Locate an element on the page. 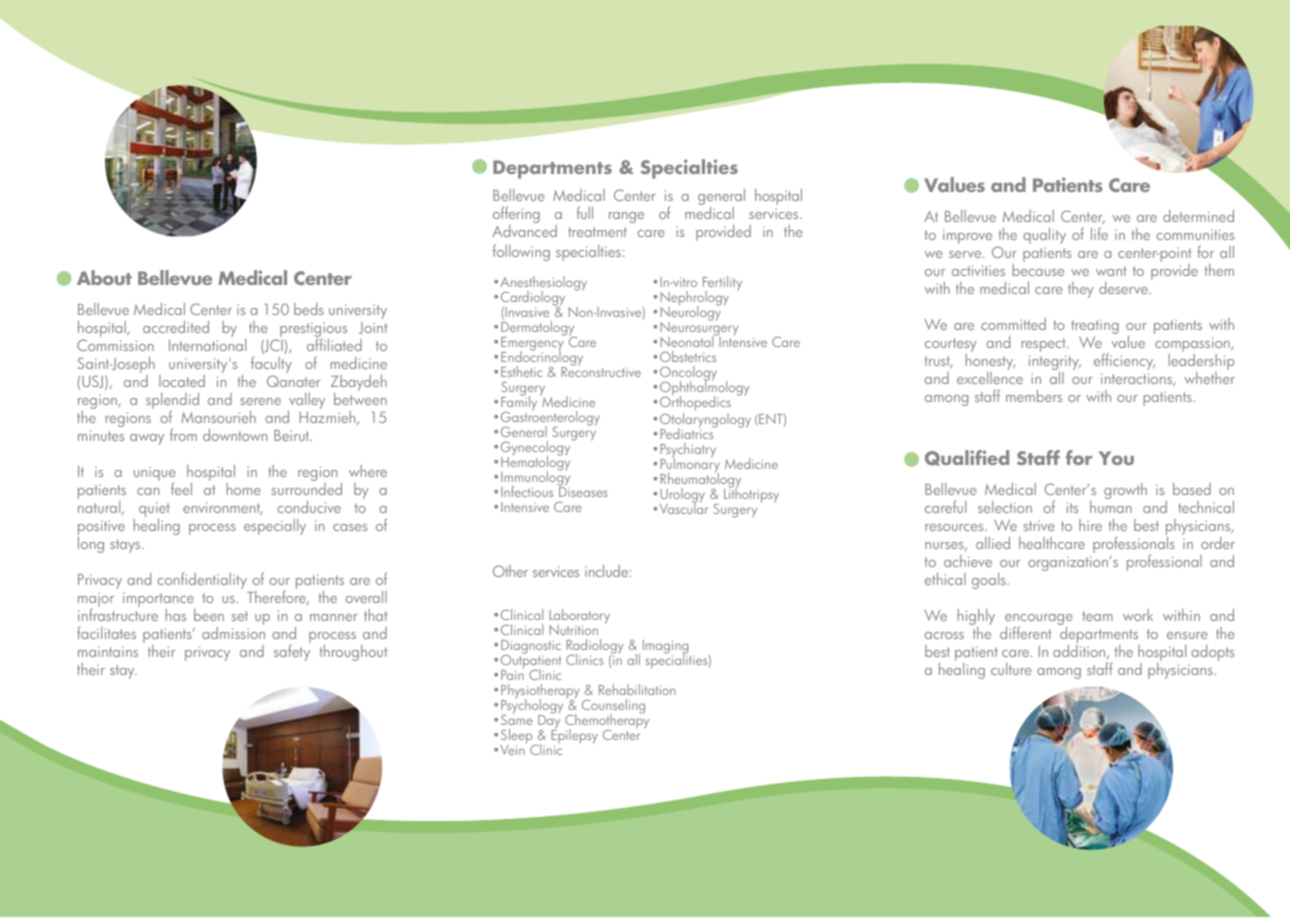  life is located at coordinates (1099, 233).
